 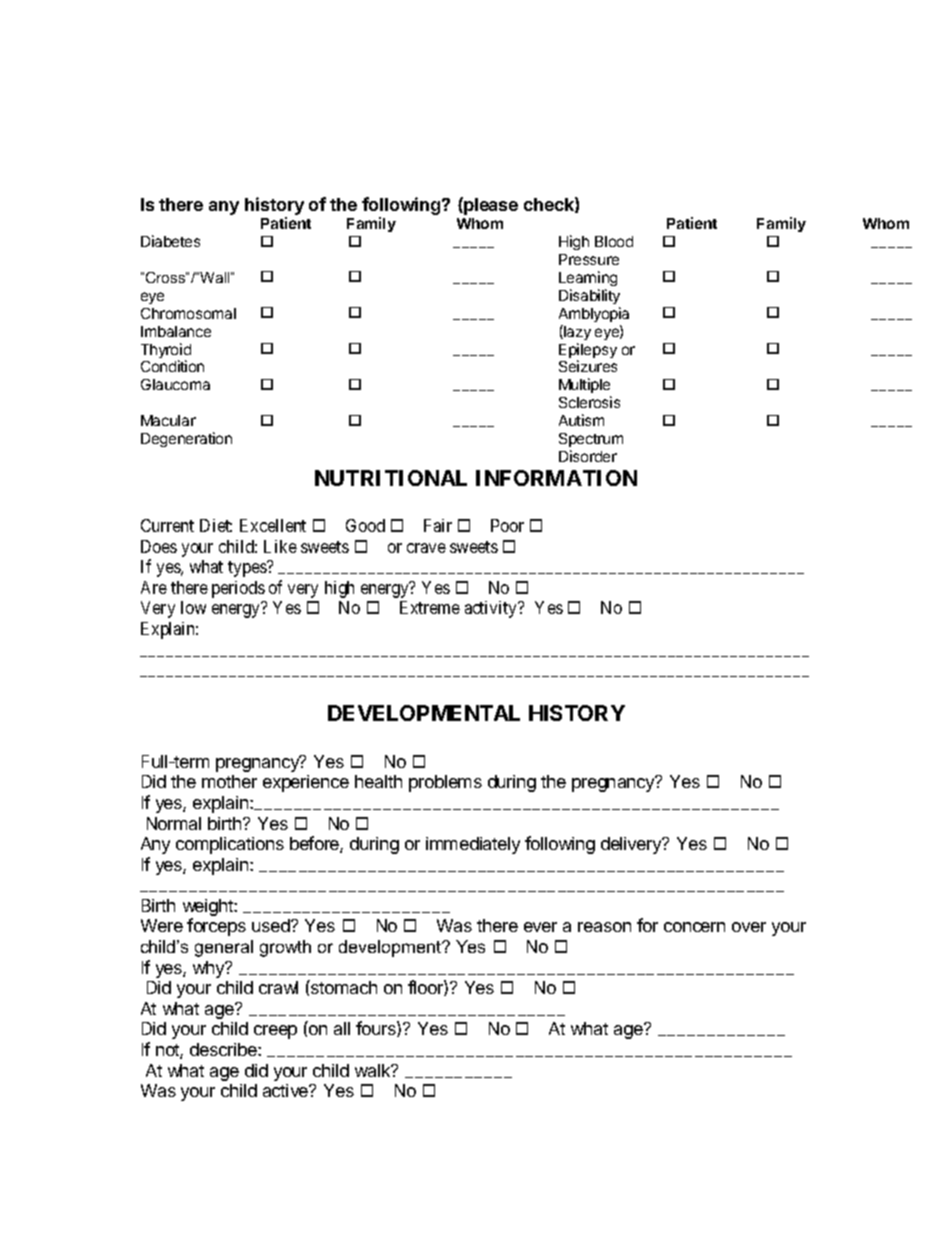 What do you see at coordinates (343, 987) in the image?
I see `stomach` at bounding box center [343, 987].
